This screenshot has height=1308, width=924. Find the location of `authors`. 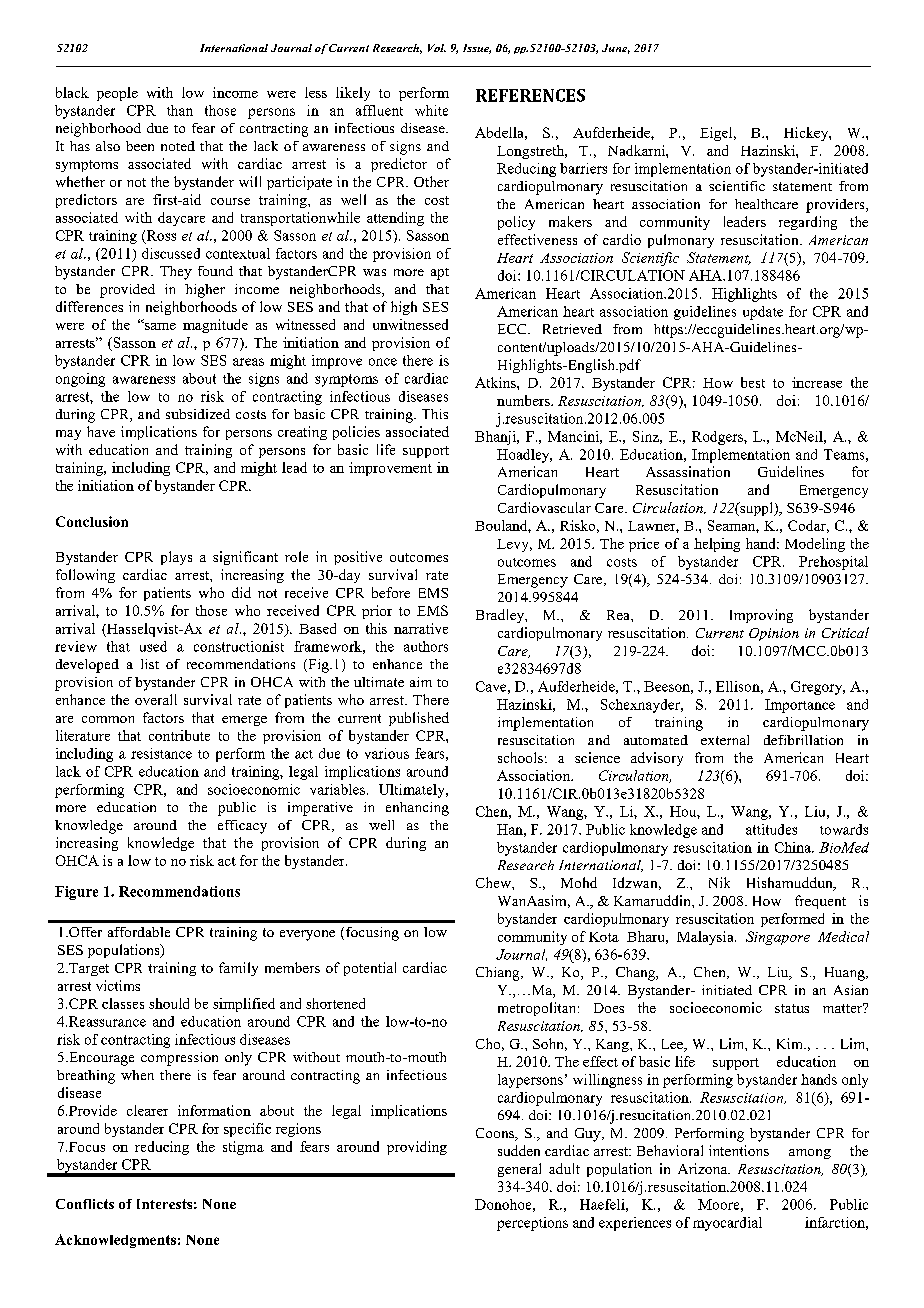

authors is located at coordinates (426, 646).
